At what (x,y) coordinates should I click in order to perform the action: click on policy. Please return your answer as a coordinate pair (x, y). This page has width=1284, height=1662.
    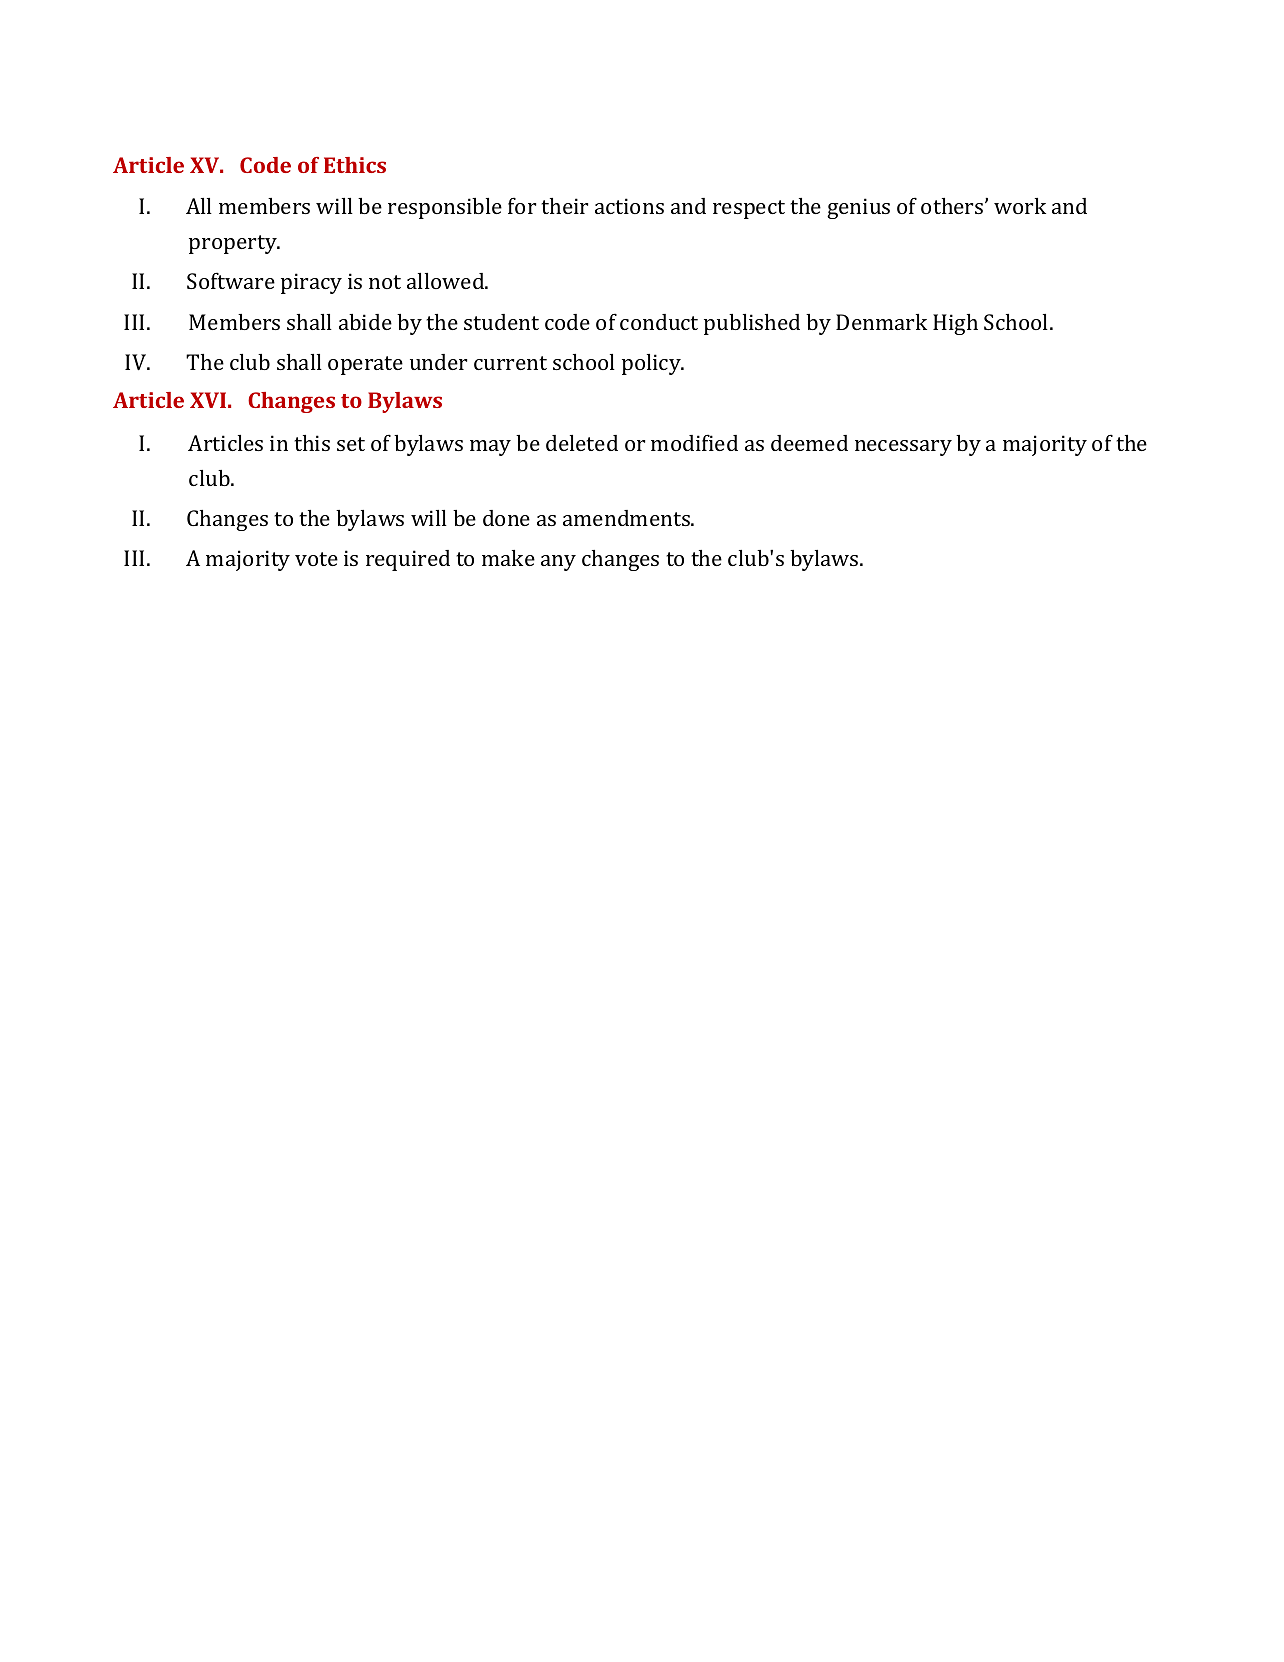
    Looking at the image, I should click on (652, 364).
